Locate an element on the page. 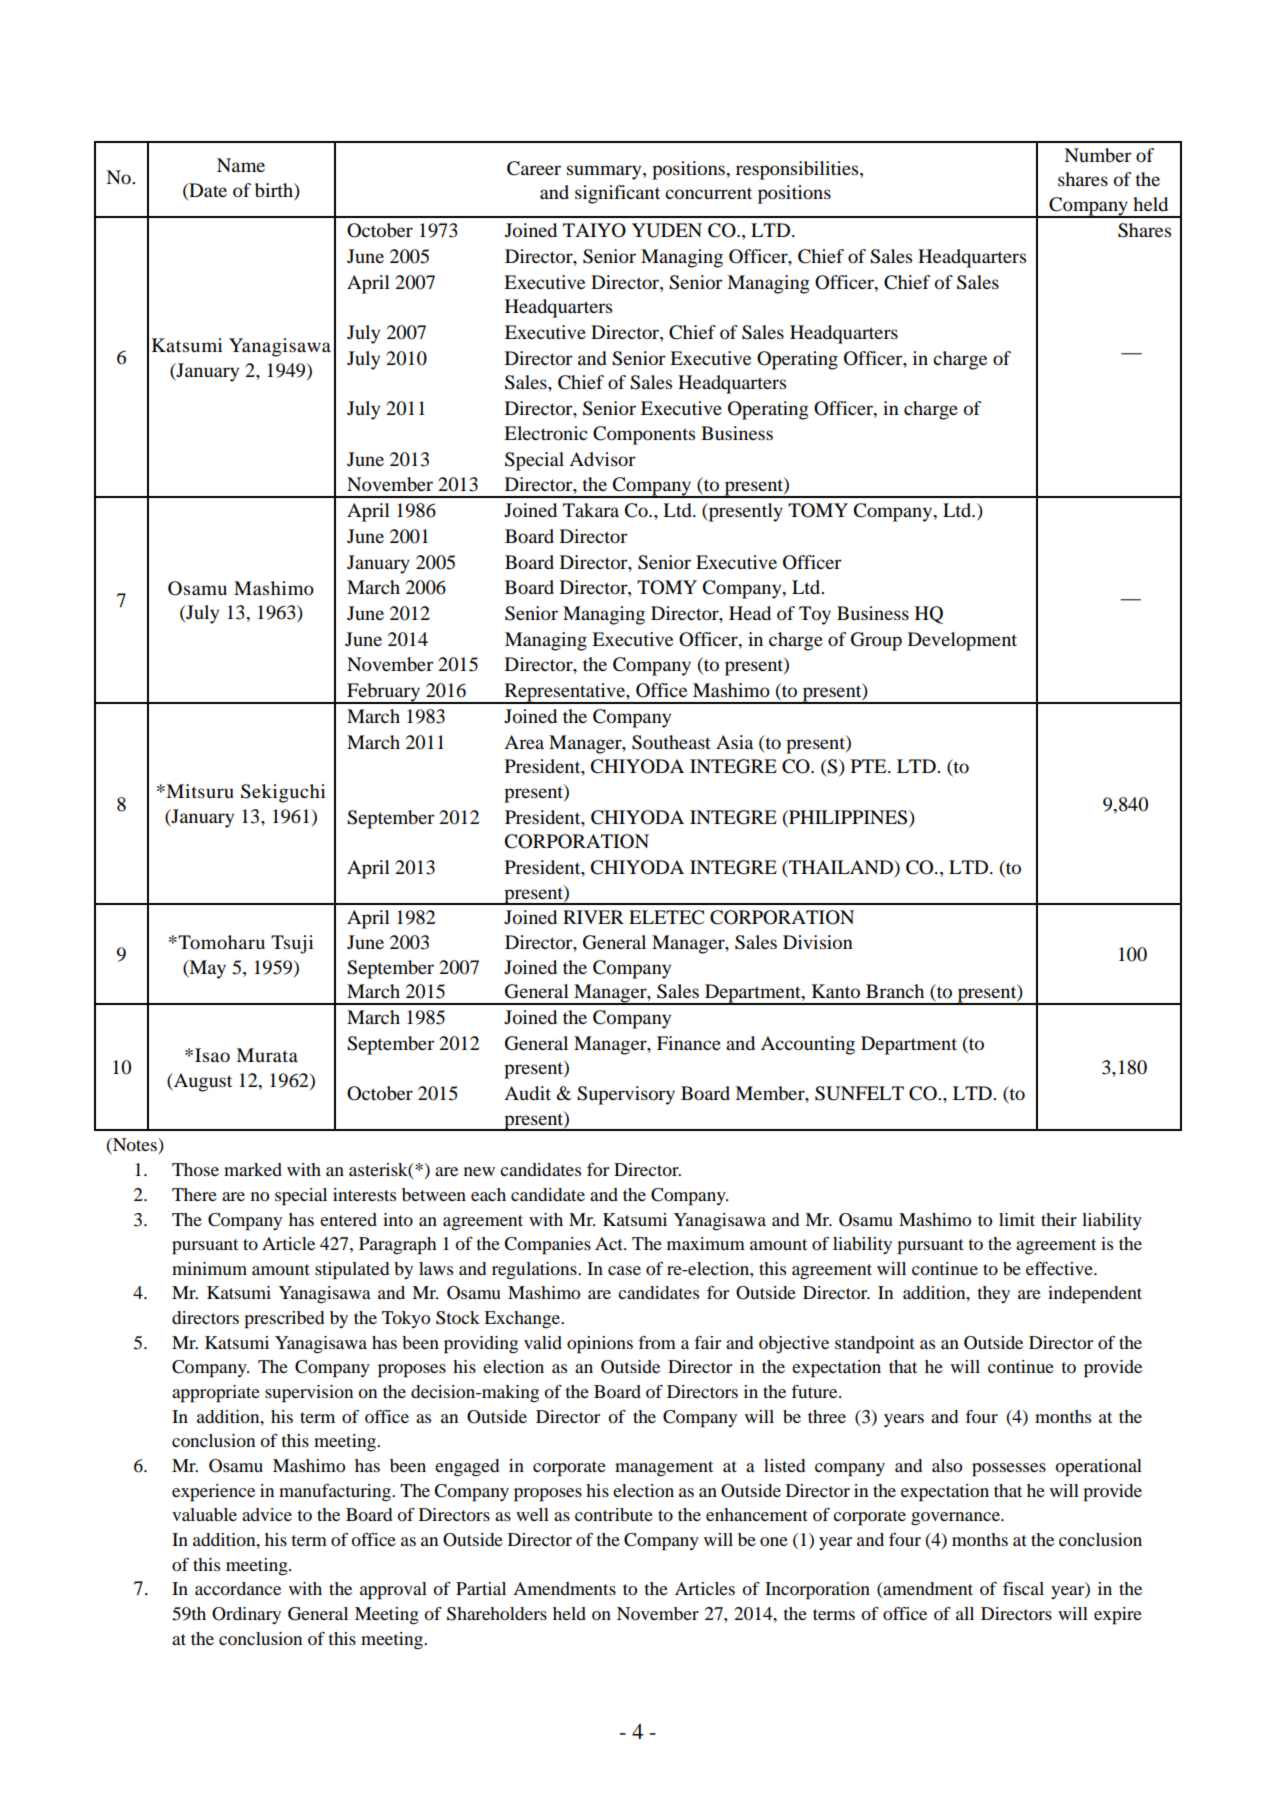 The height and width of the image is (1805, 1276). limit is located at coordinates (1017, 1219).
